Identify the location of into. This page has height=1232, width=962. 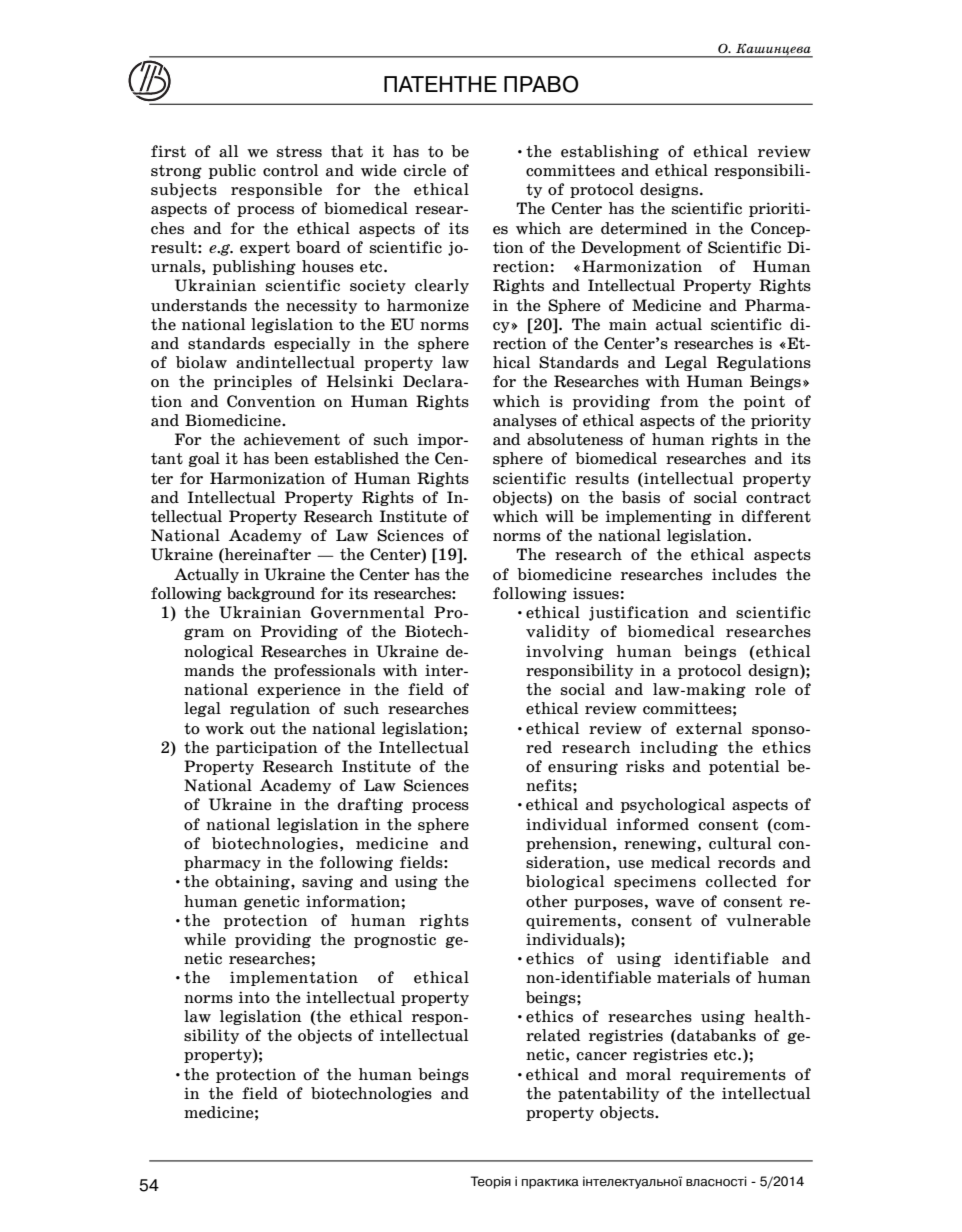
(254, 997).
